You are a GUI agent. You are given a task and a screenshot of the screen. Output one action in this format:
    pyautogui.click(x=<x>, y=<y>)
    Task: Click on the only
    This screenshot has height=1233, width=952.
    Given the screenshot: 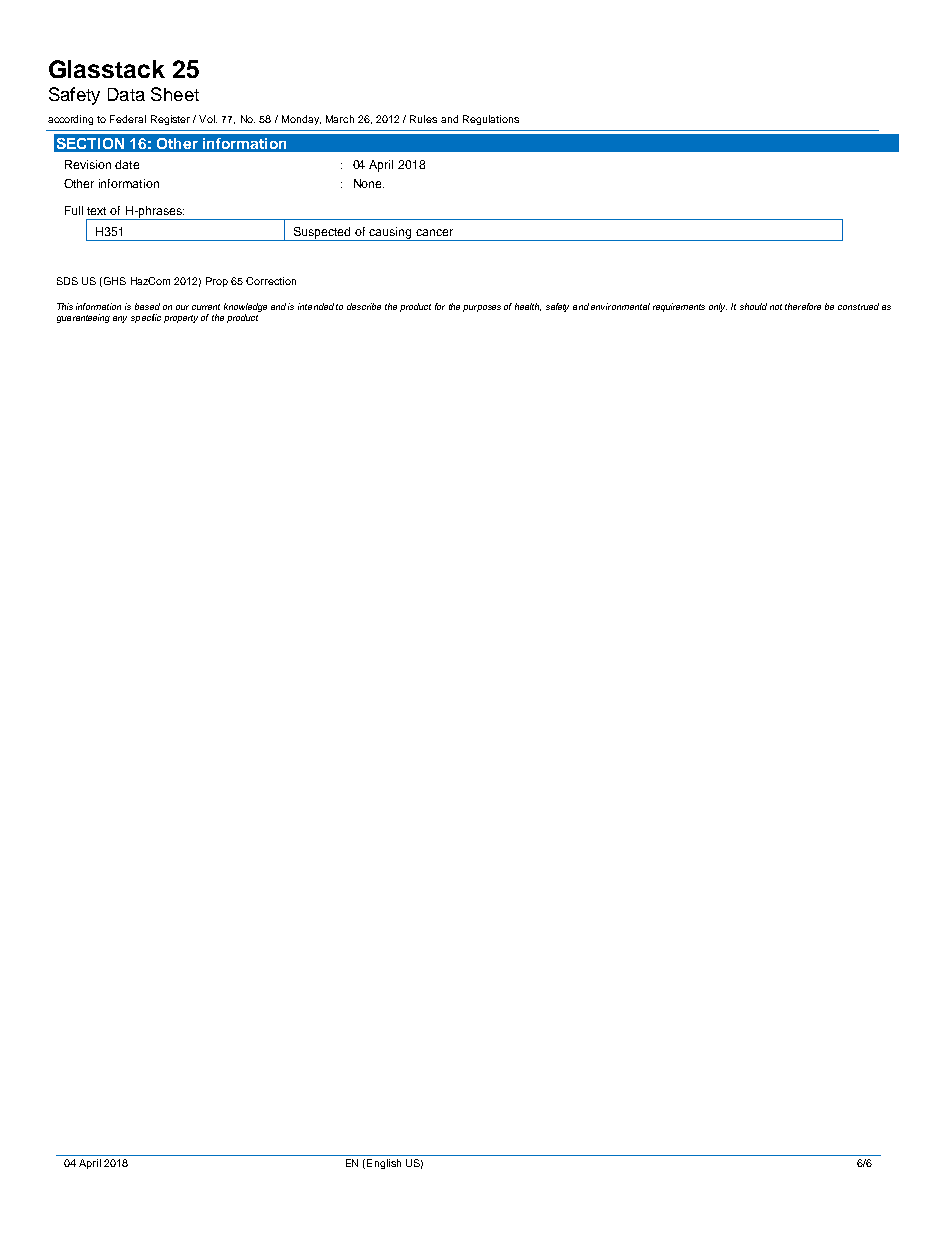 What is the action you would take?
    pyautogui.click(x=718, y=307)
